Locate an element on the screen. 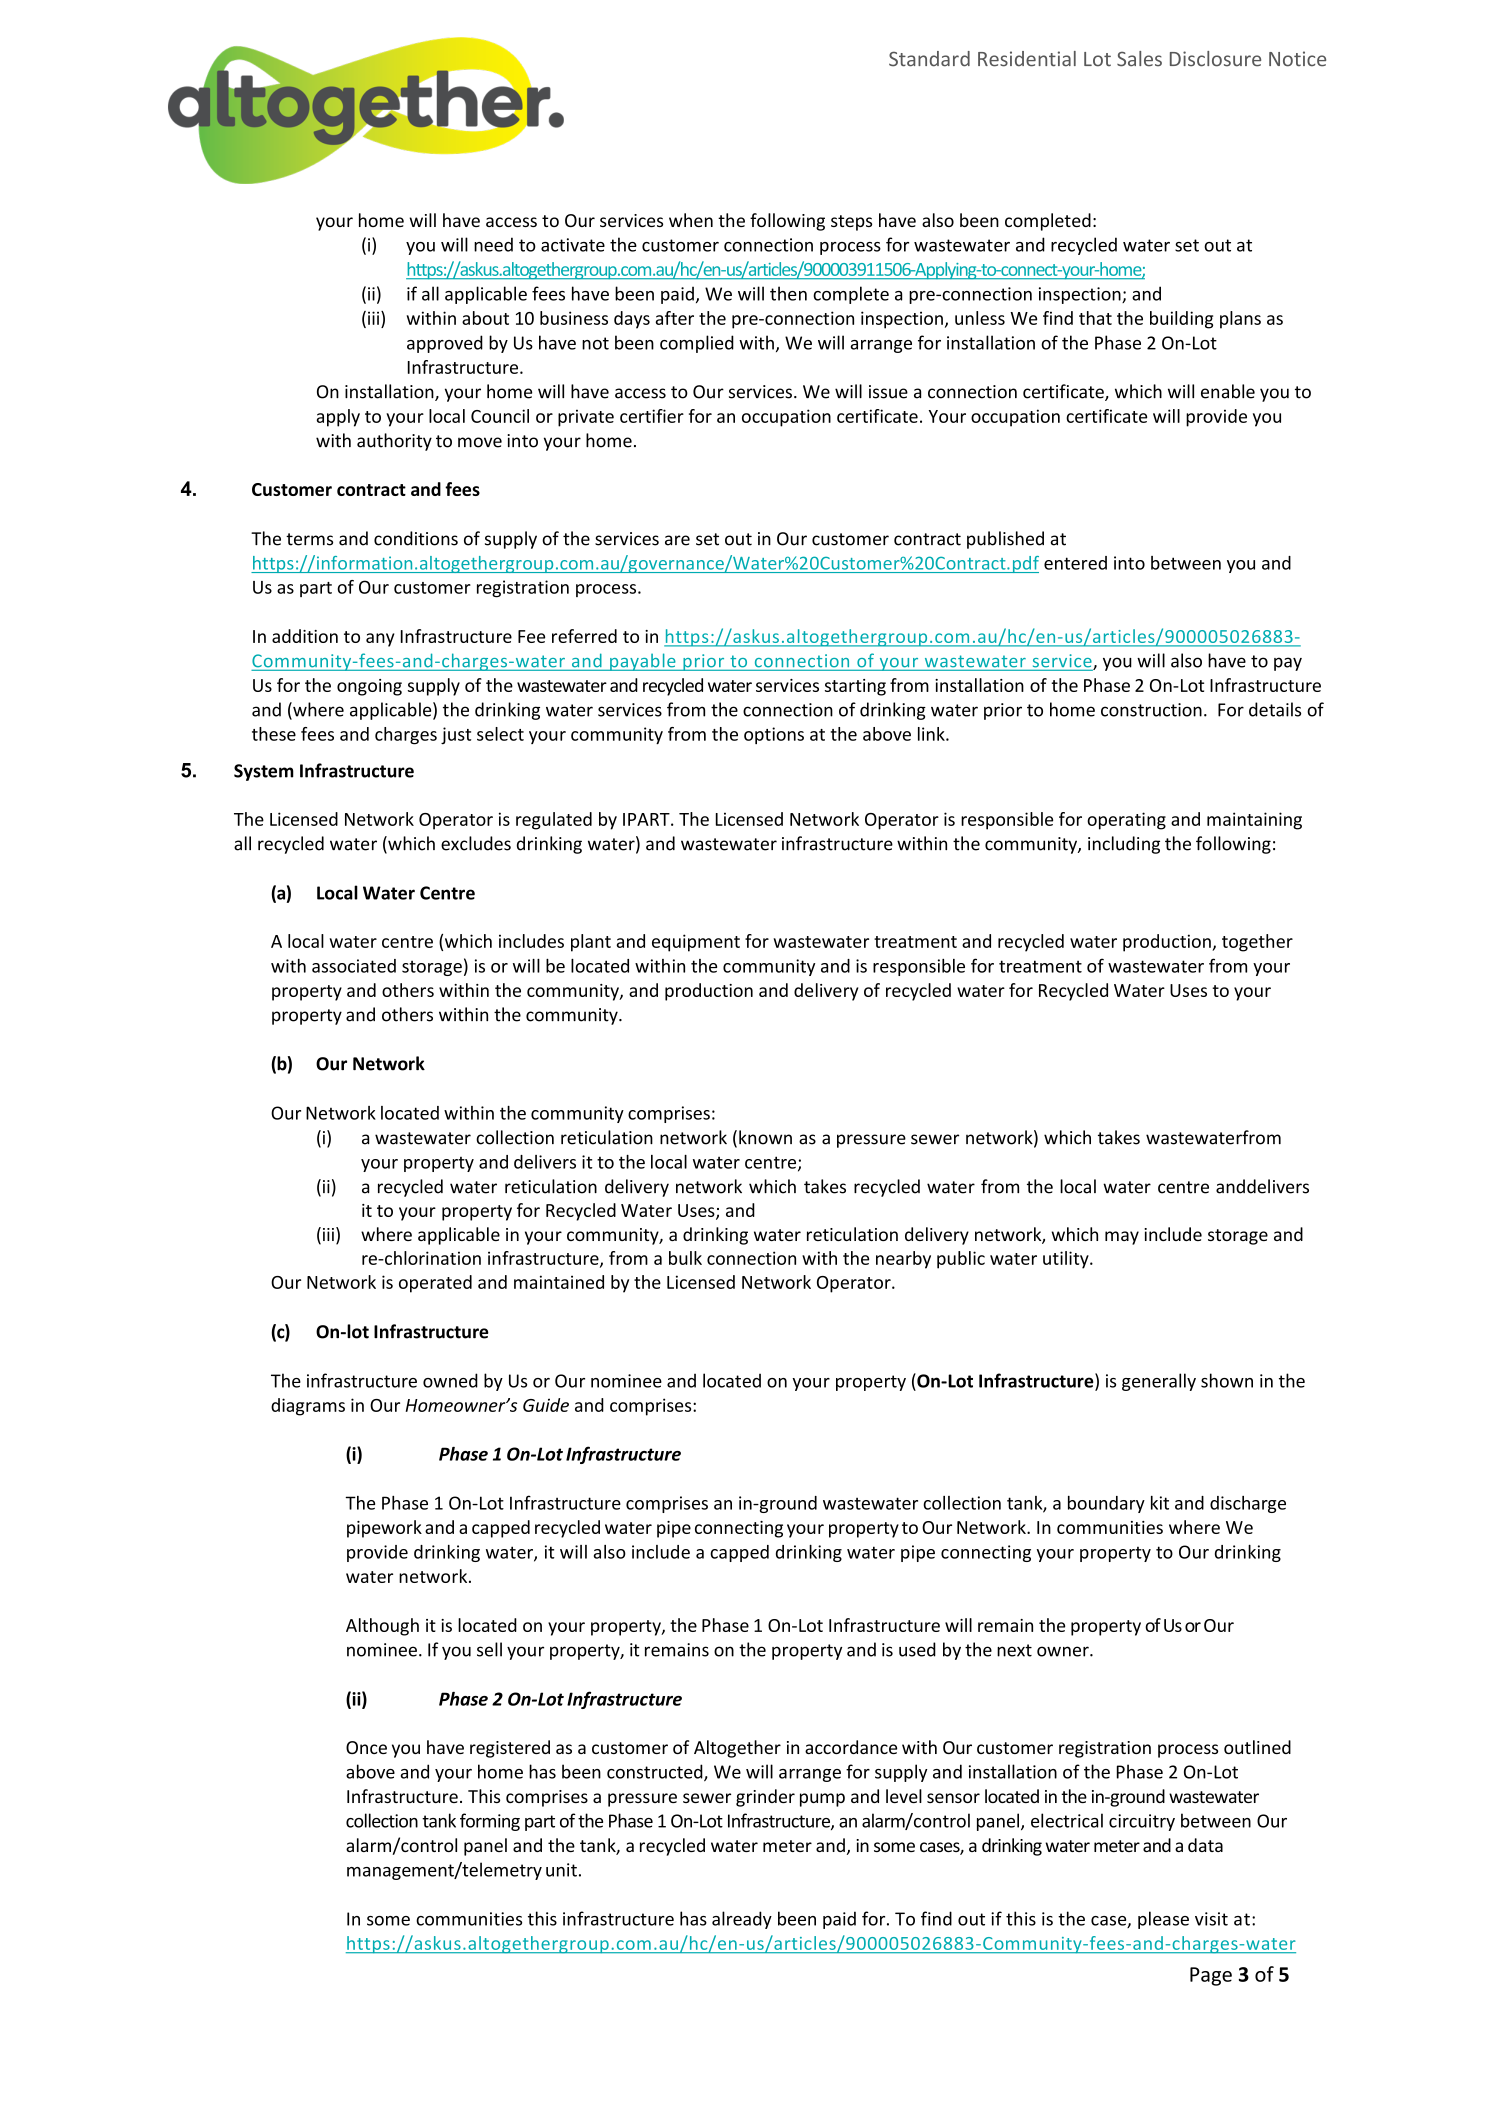 The width and height of the screenshot is (1493, 2110). equipment is located at coordinates (696, 943).
